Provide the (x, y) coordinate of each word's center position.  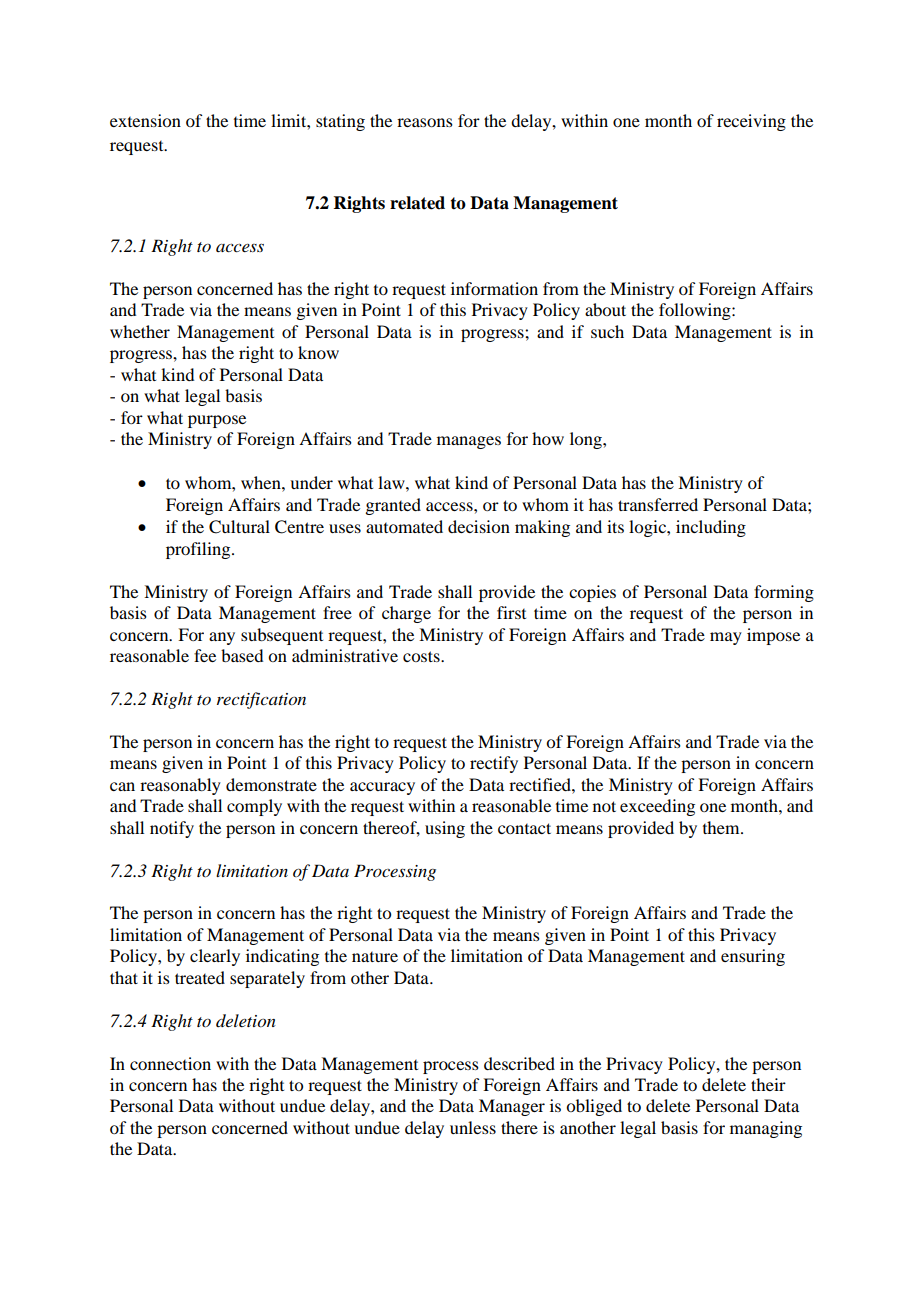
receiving (751, 122)
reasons (425, 122)
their (768, 1084)
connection (170, 1063)
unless (473, 1127)
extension (145, 120)
